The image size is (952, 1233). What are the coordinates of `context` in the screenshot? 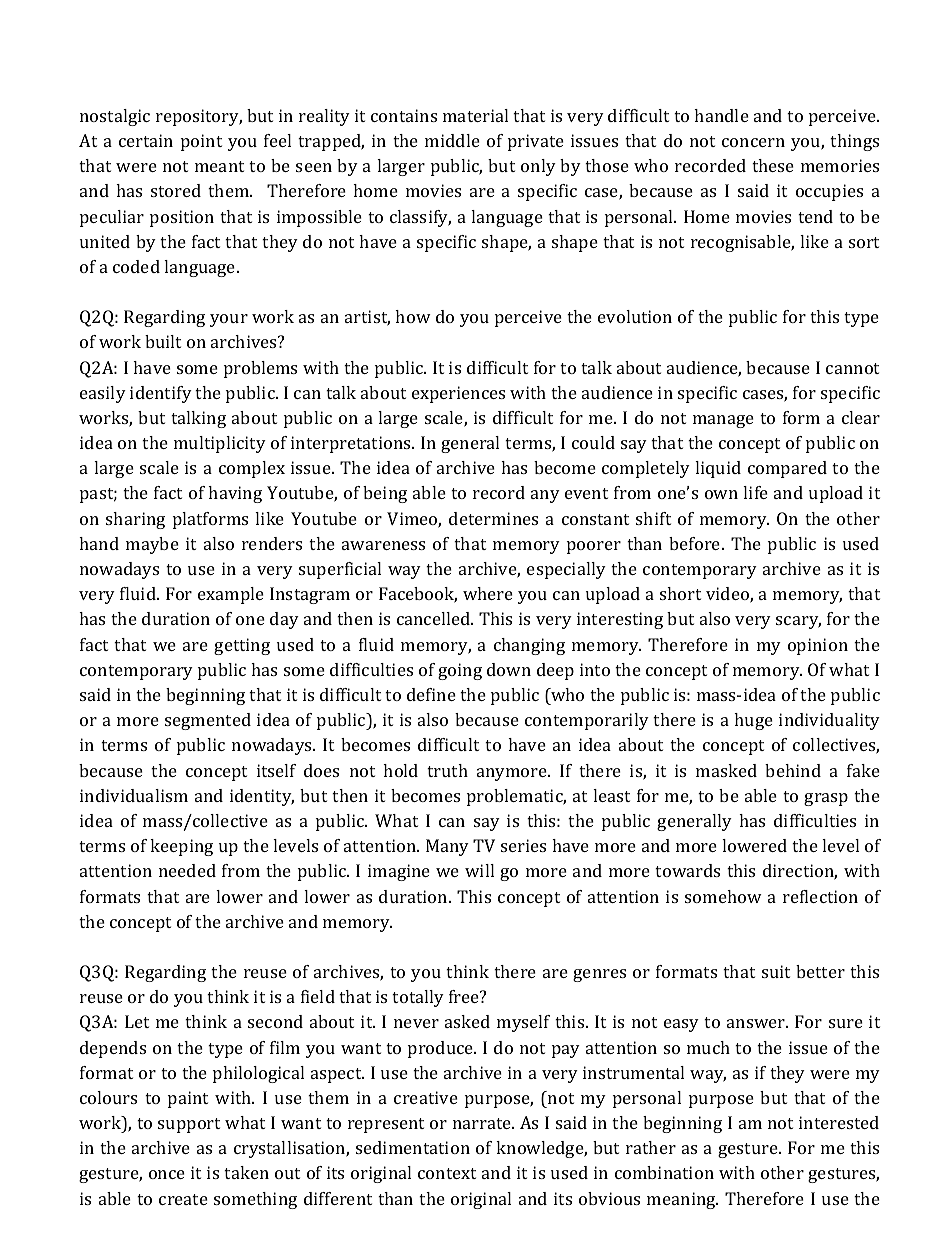 It's located at (447, 1173).
